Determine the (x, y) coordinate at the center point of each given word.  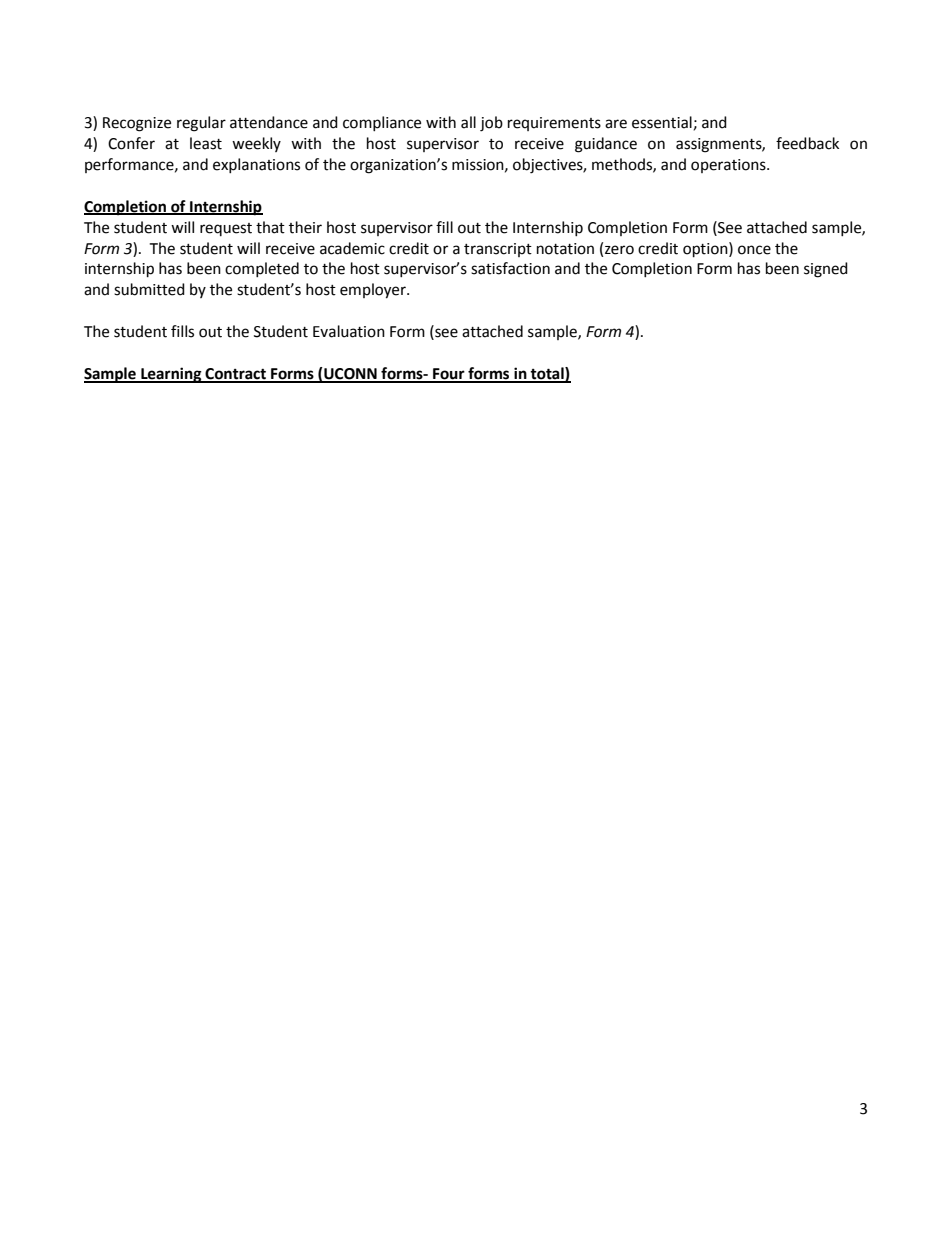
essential (662, 122)
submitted (149, 289)
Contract (235, 375)
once (754, 250)
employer (374, 291)
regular (201, 124)
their (305, 227)
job (491, 124)
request (226, 229)
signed (826, 270)
